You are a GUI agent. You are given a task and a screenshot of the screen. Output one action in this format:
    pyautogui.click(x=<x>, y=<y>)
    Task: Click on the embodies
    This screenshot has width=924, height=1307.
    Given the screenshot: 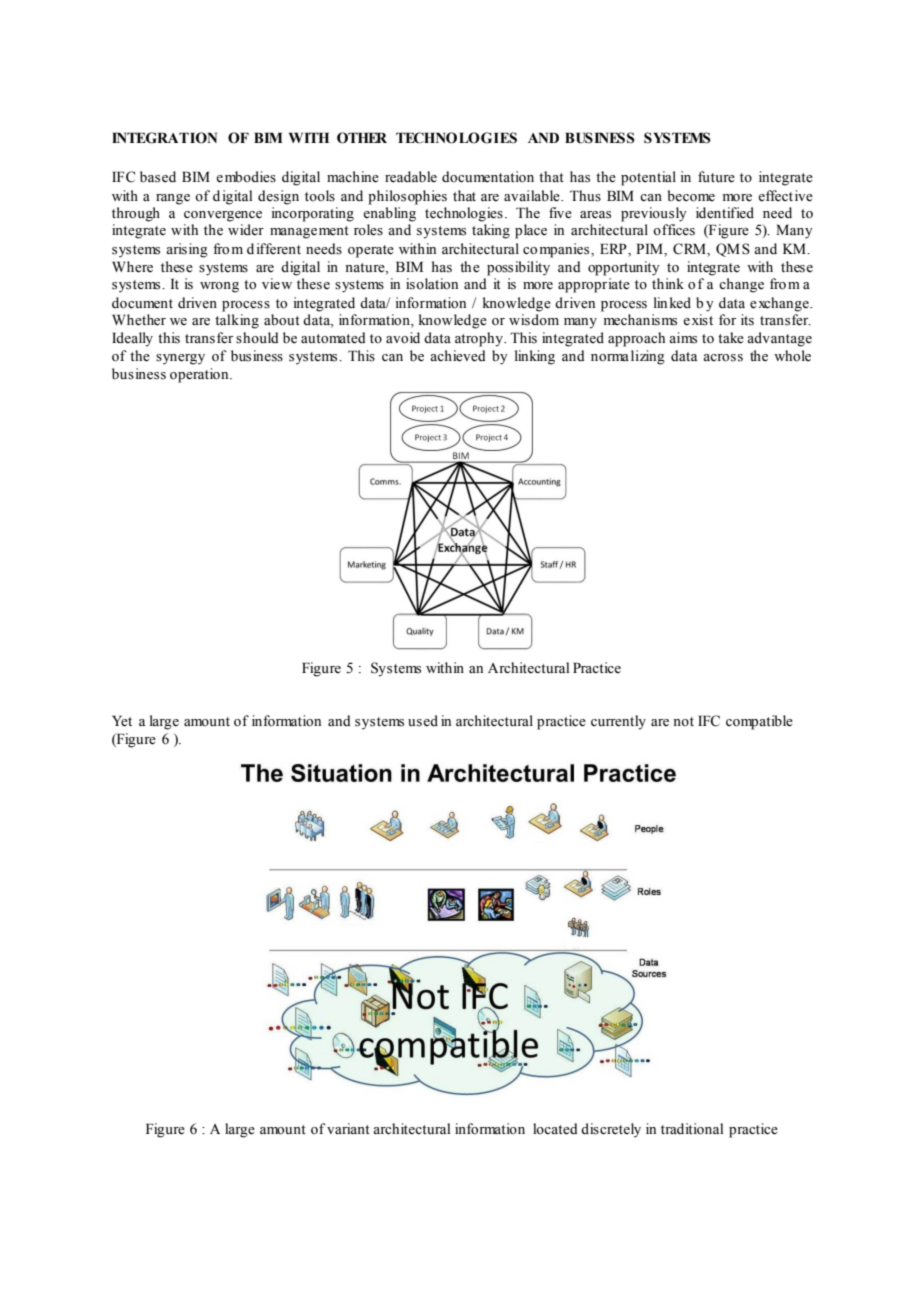 What is the action you would take?
    pyautogui.click(x=246, y=177)
